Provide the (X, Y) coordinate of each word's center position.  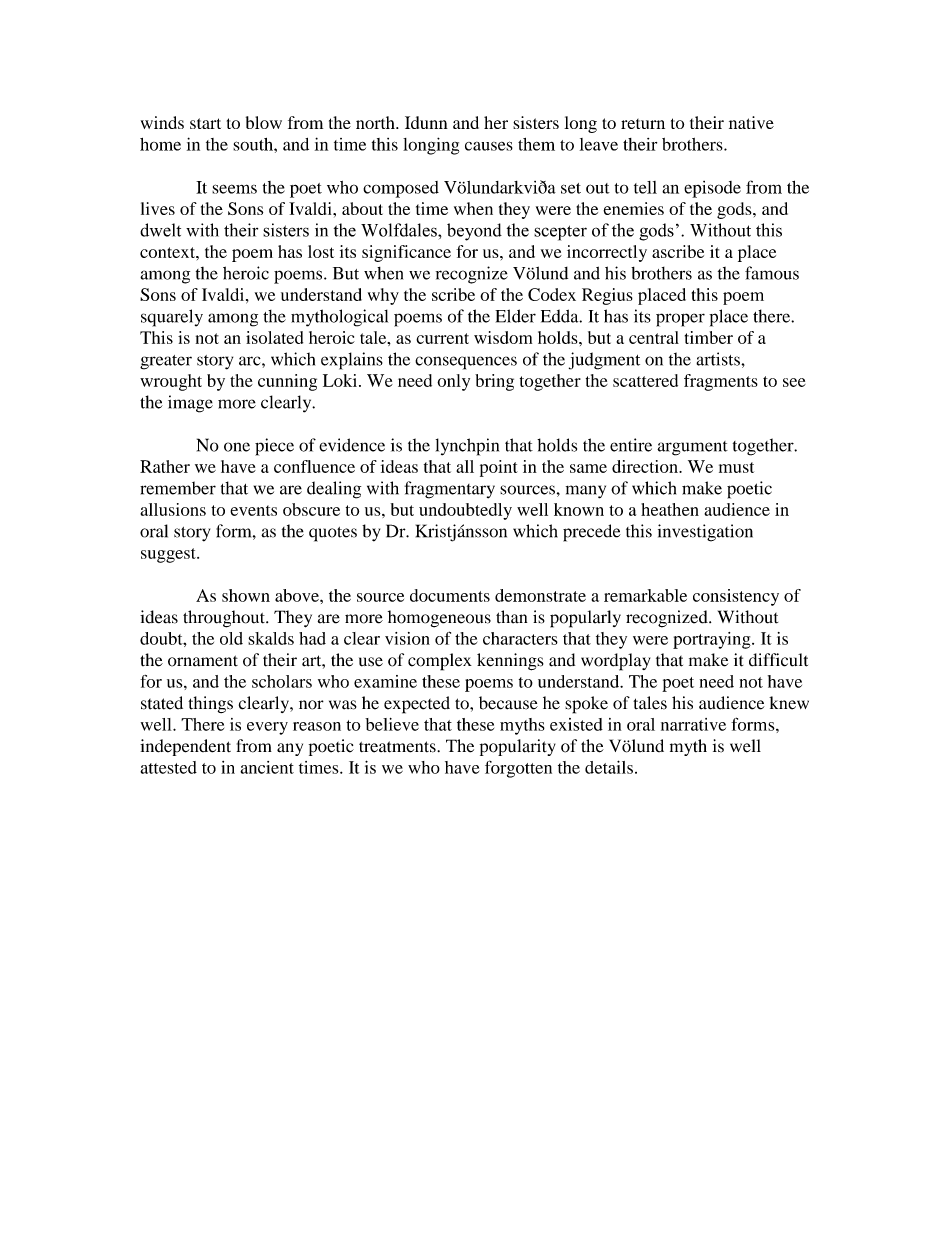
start (205, 123)
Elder (515, 316)
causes (489, 146)
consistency (736, 597)
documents (450, 595)
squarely (172, 318)
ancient (267, 767)
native (751, 122)
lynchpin (467, 447)
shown (246, 595)
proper (680, 320)
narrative (693, 724)
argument (692, 448)
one (237, 447)
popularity (518, 747)
